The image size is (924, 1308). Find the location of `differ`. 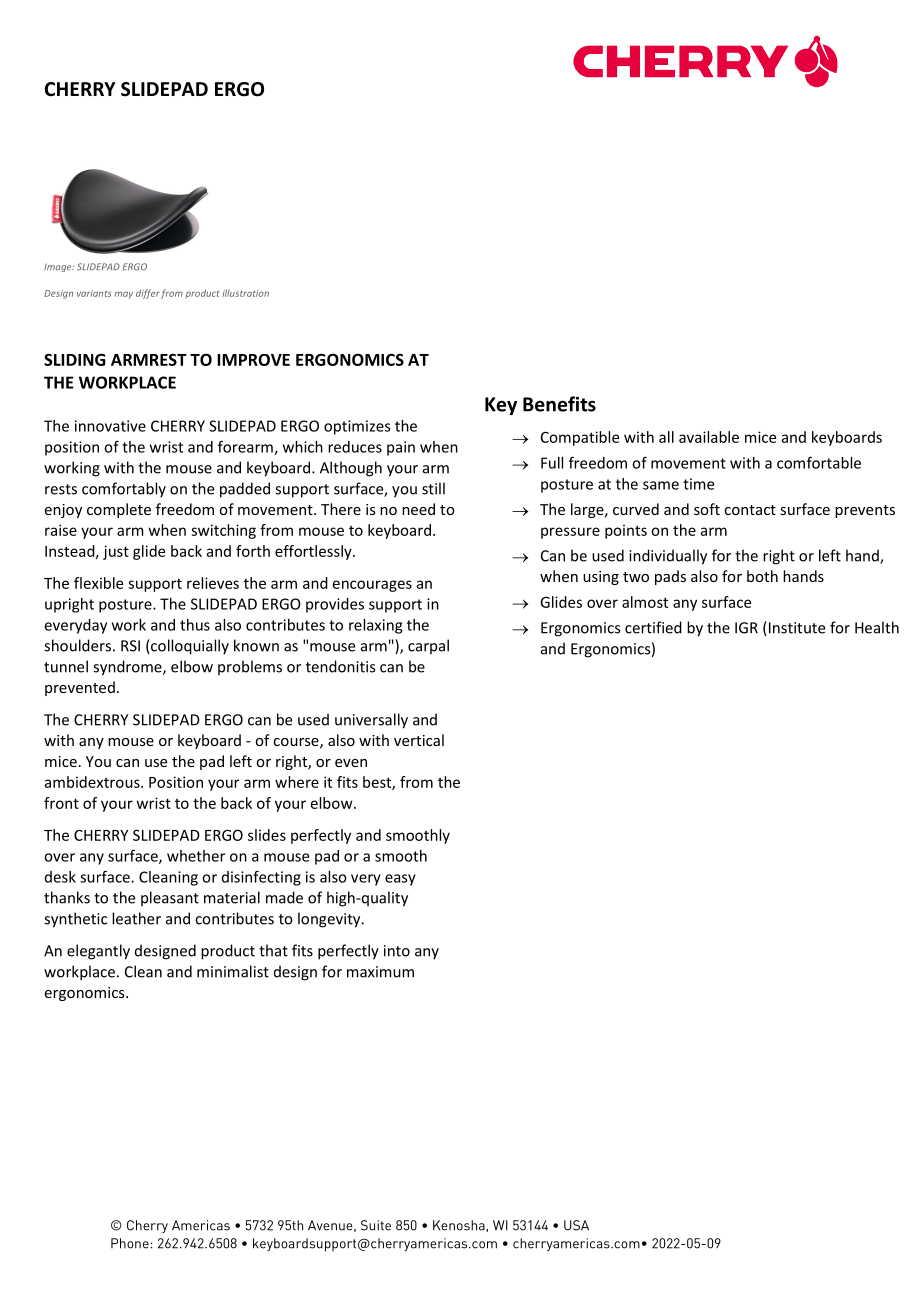

differ is located at coordinates (148, 294).
